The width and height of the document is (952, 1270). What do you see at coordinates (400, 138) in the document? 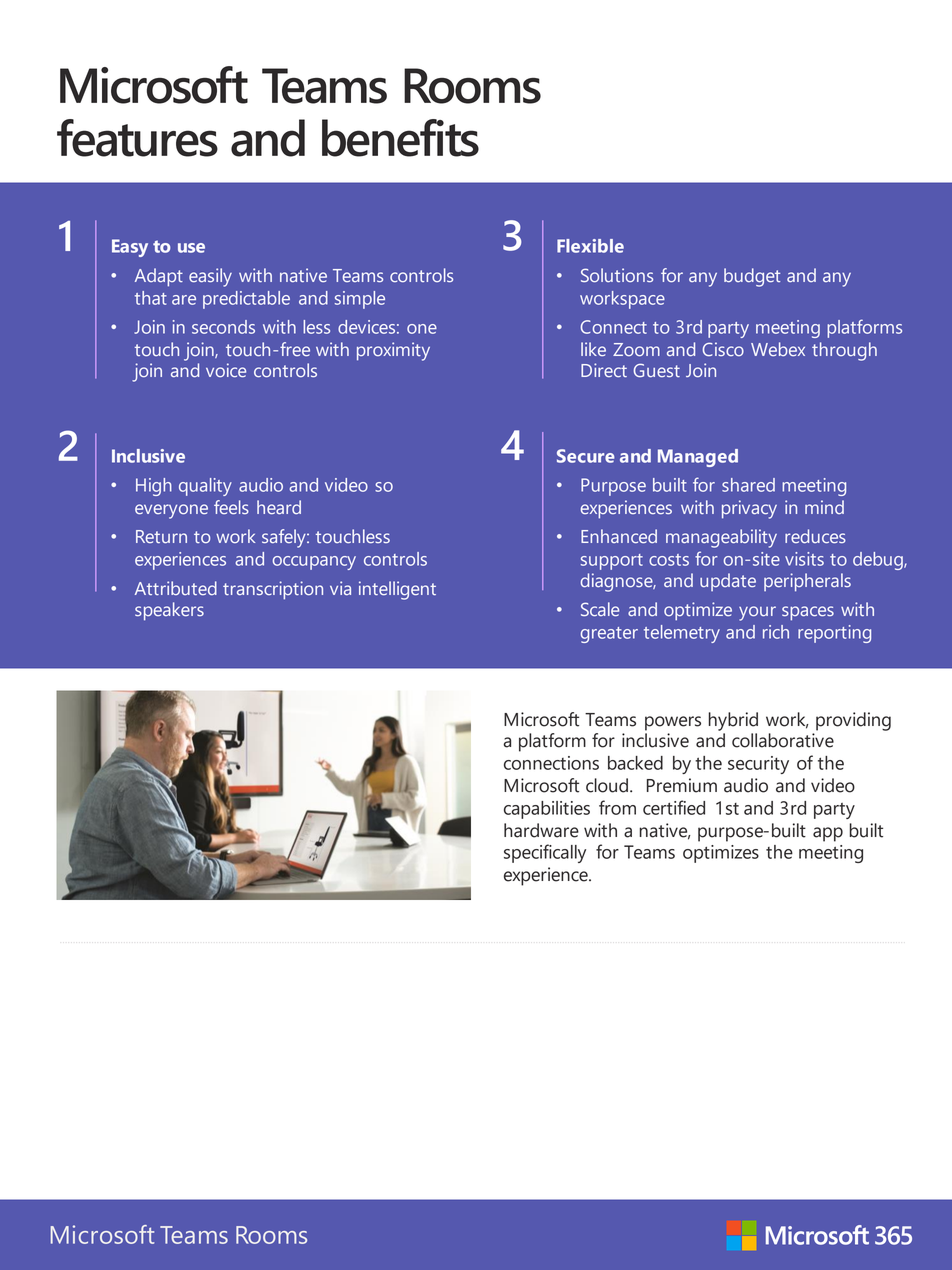
I see `benefits` at bounding box center [400, 138].
